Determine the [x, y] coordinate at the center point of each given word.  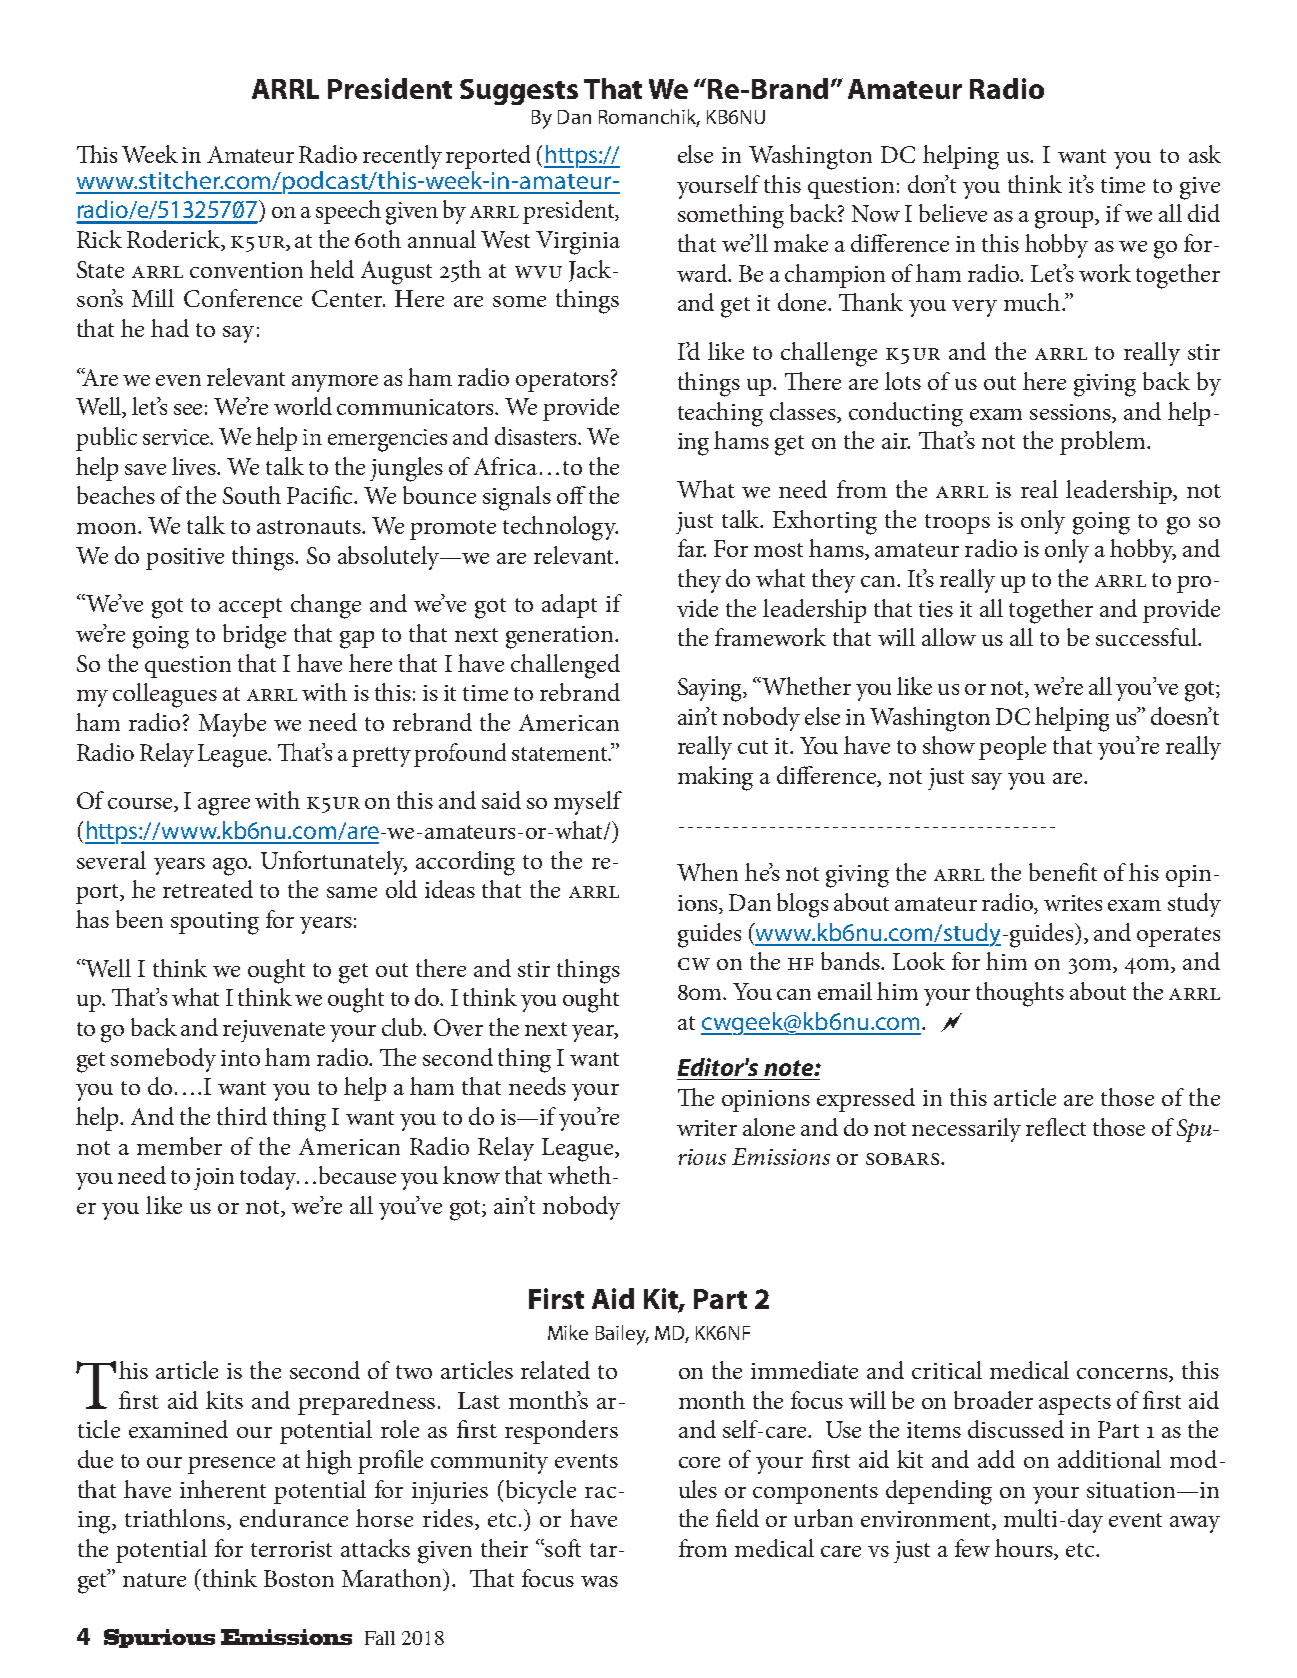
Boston [299, 1578]
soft [562, 1548]
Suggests [519, 92]
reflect [1056, 1127]
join [214, 1179]
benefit [1063, 872]
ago [231, 867]
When [707, 872]
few [972, 1548]
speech [348, 212]
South [252, 495]
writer [707, 1128]
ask [1205, 154]
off [571, 495]
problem [1104, 443]
